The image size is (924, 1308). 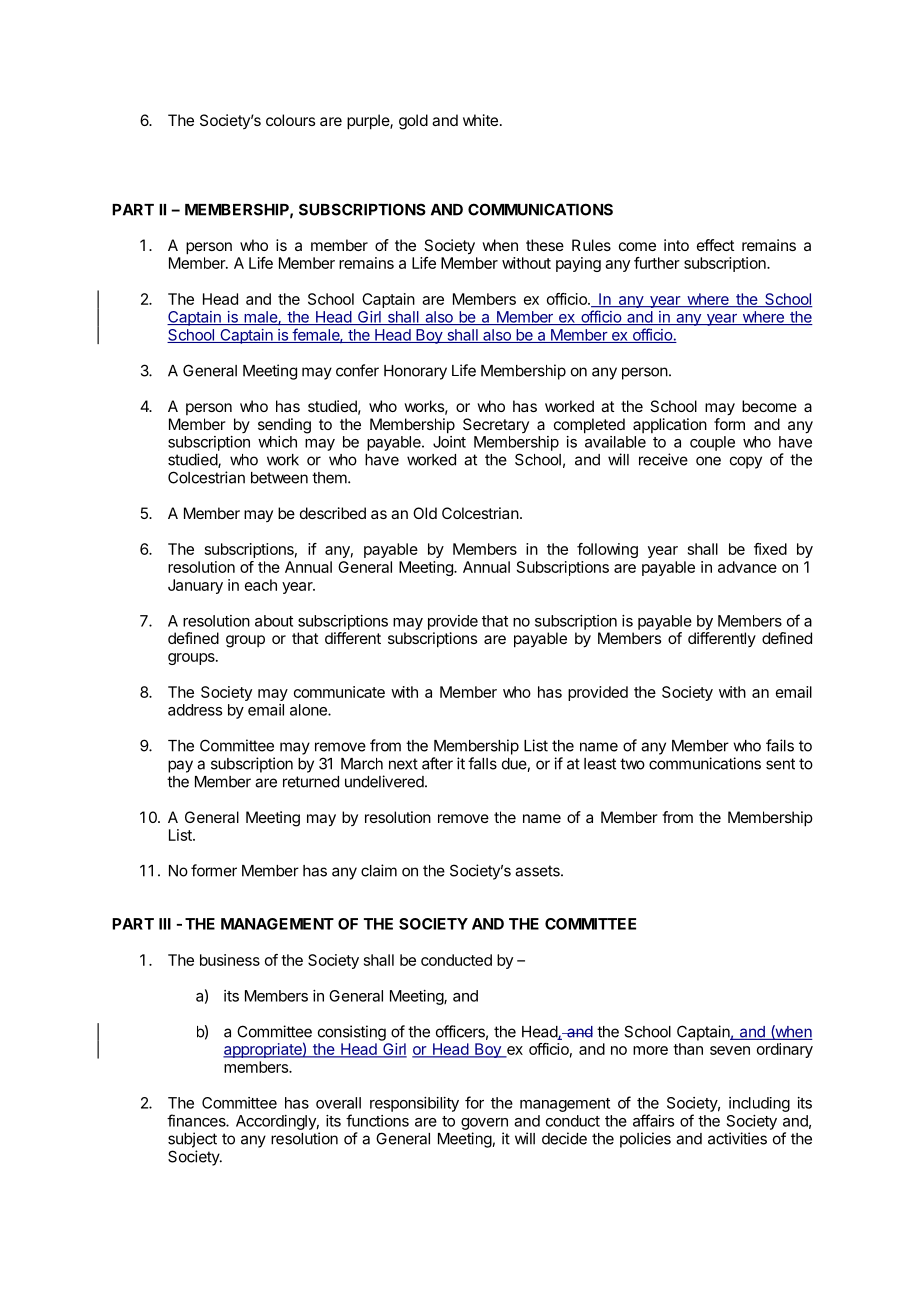 What do you see at coordinates (290, 120) in the screenshot?
I see `colours` at bounding box center [290, 120].
